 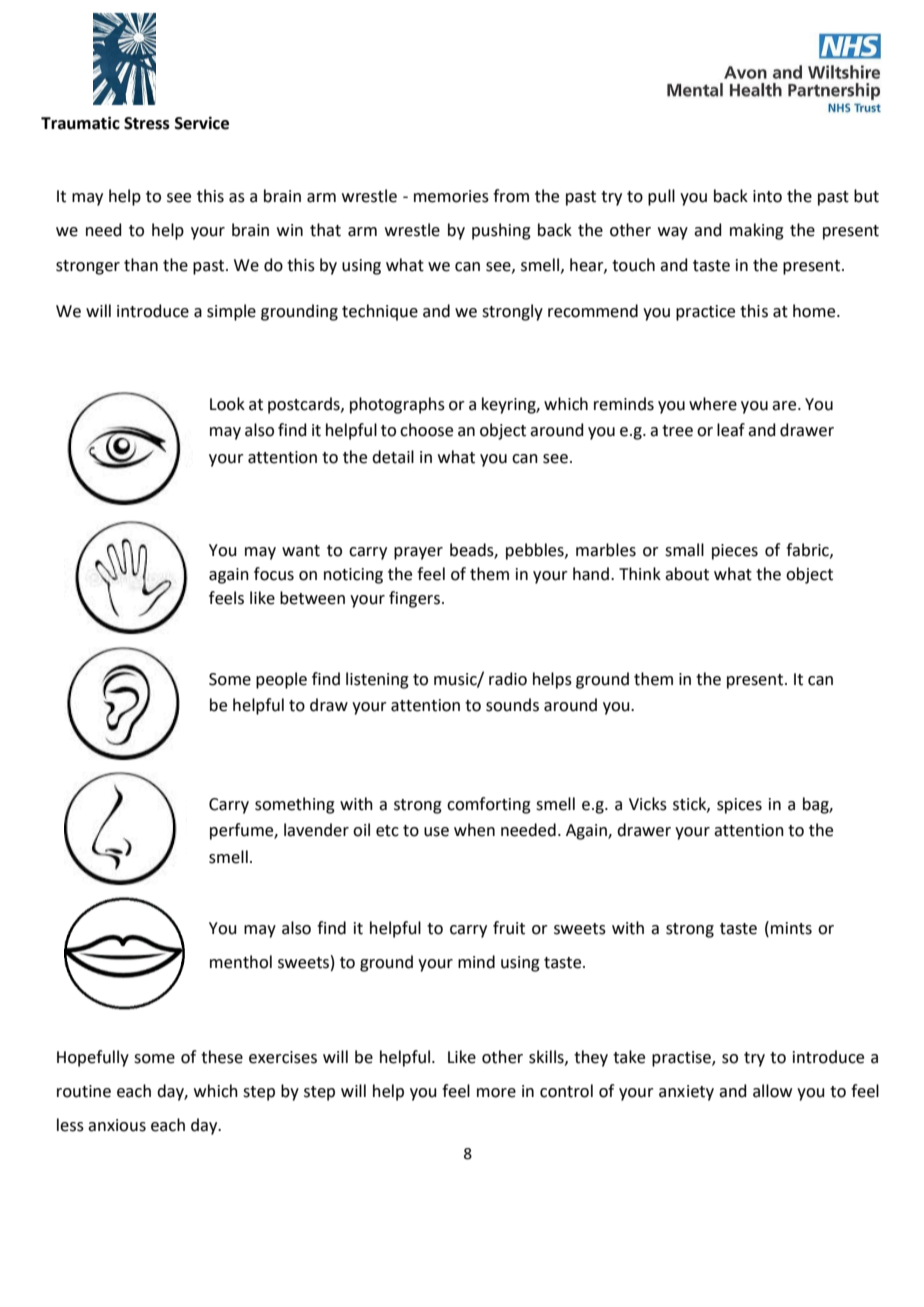 What do you see at coordinates (414, 599) in the document?
I see `fingers` at bounding box center [414, 599].
